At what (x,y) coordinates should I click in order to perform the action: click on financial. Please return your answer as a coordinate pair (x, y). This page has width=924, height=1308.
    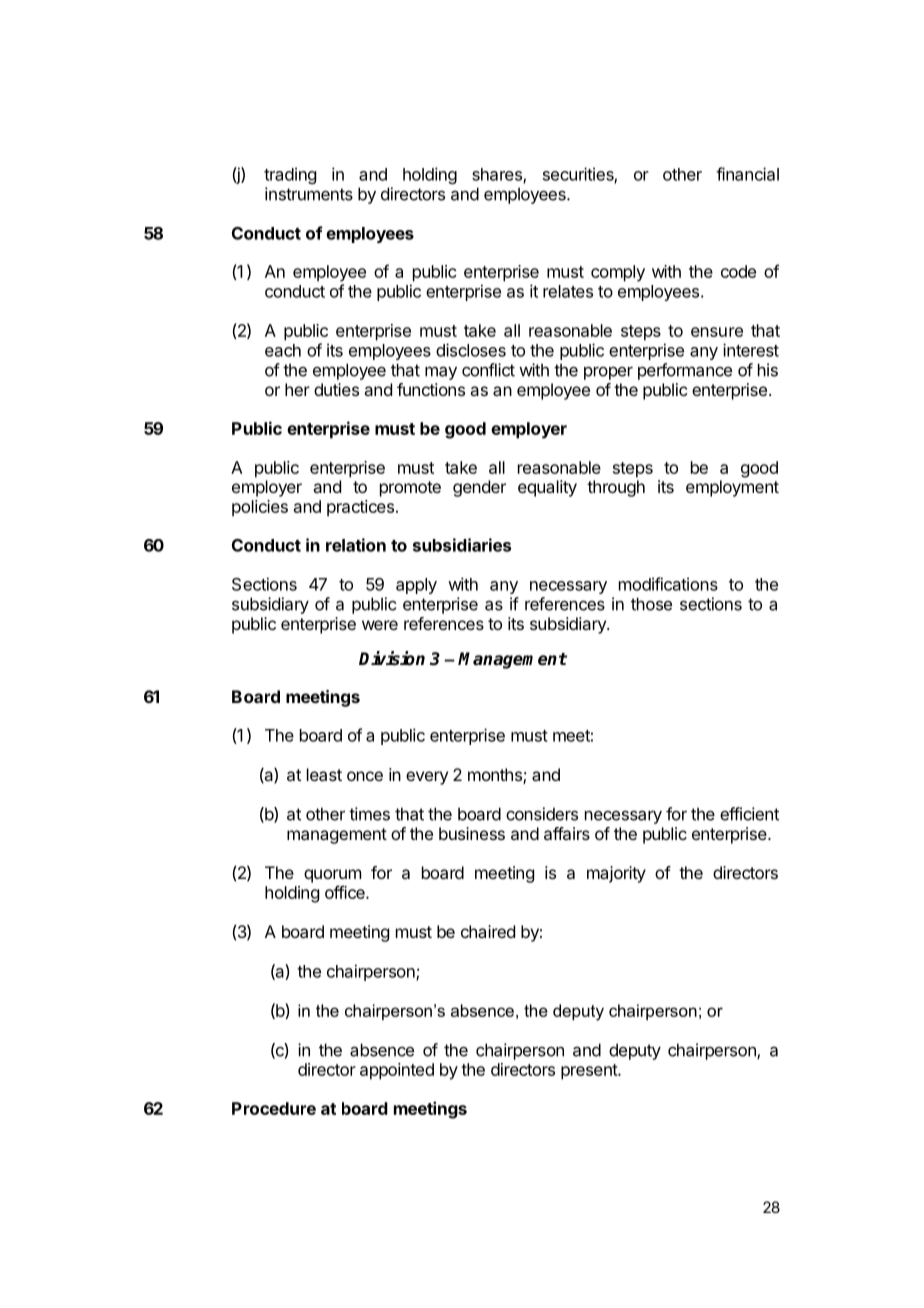
    Looking at the image, I should click on (747, 174).
